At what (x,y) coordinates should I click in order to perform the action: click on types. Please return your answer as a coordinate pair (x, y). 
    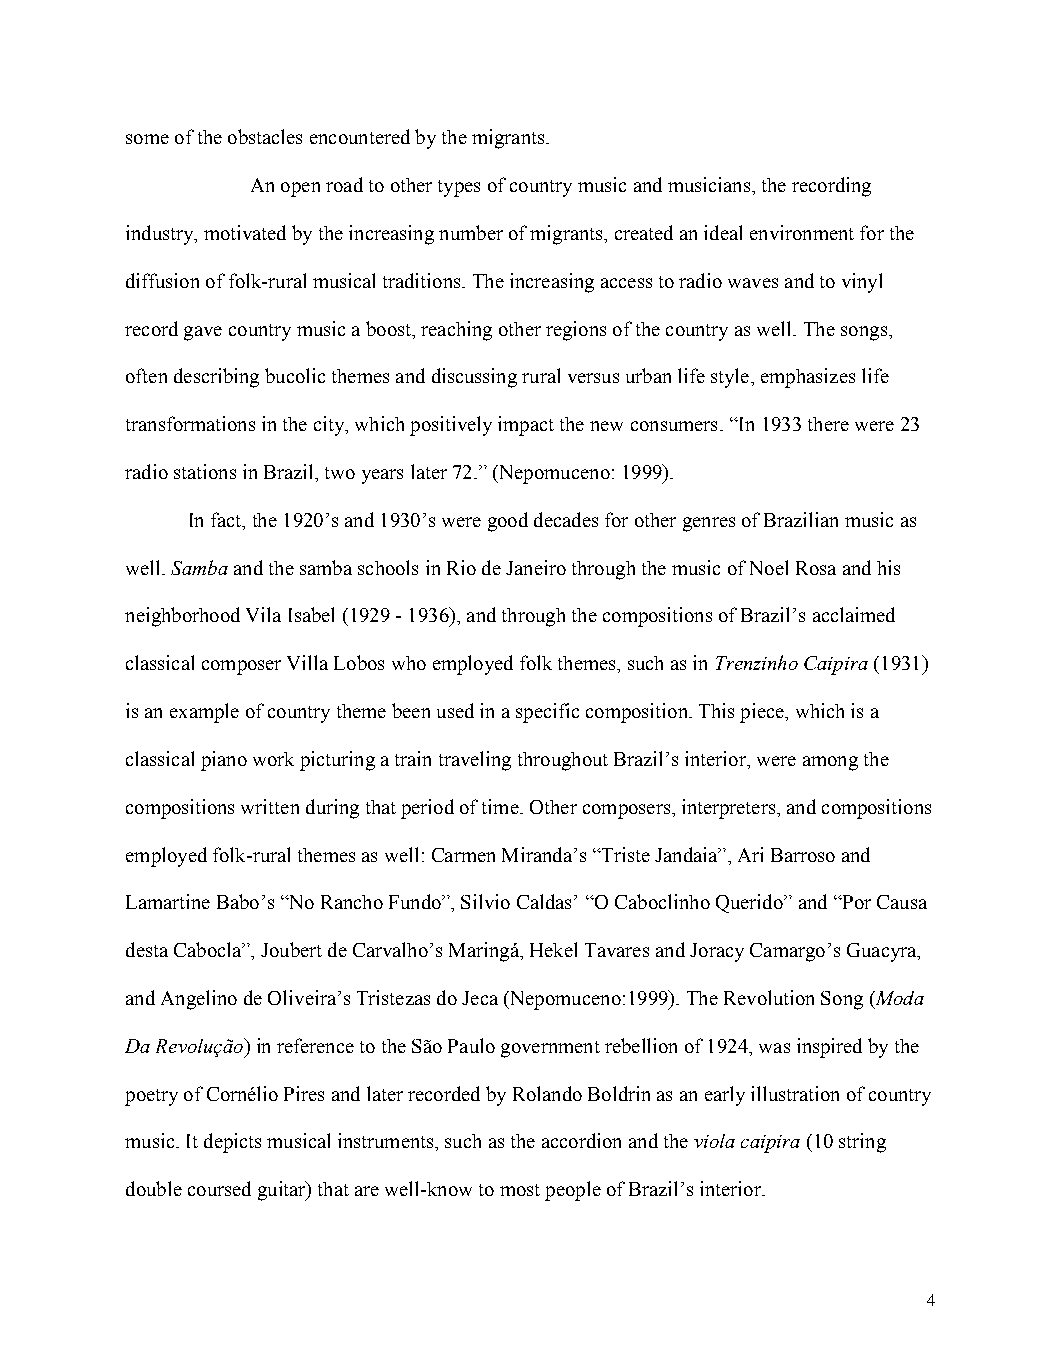
    Looking at the image, I should click on (459, 188).
